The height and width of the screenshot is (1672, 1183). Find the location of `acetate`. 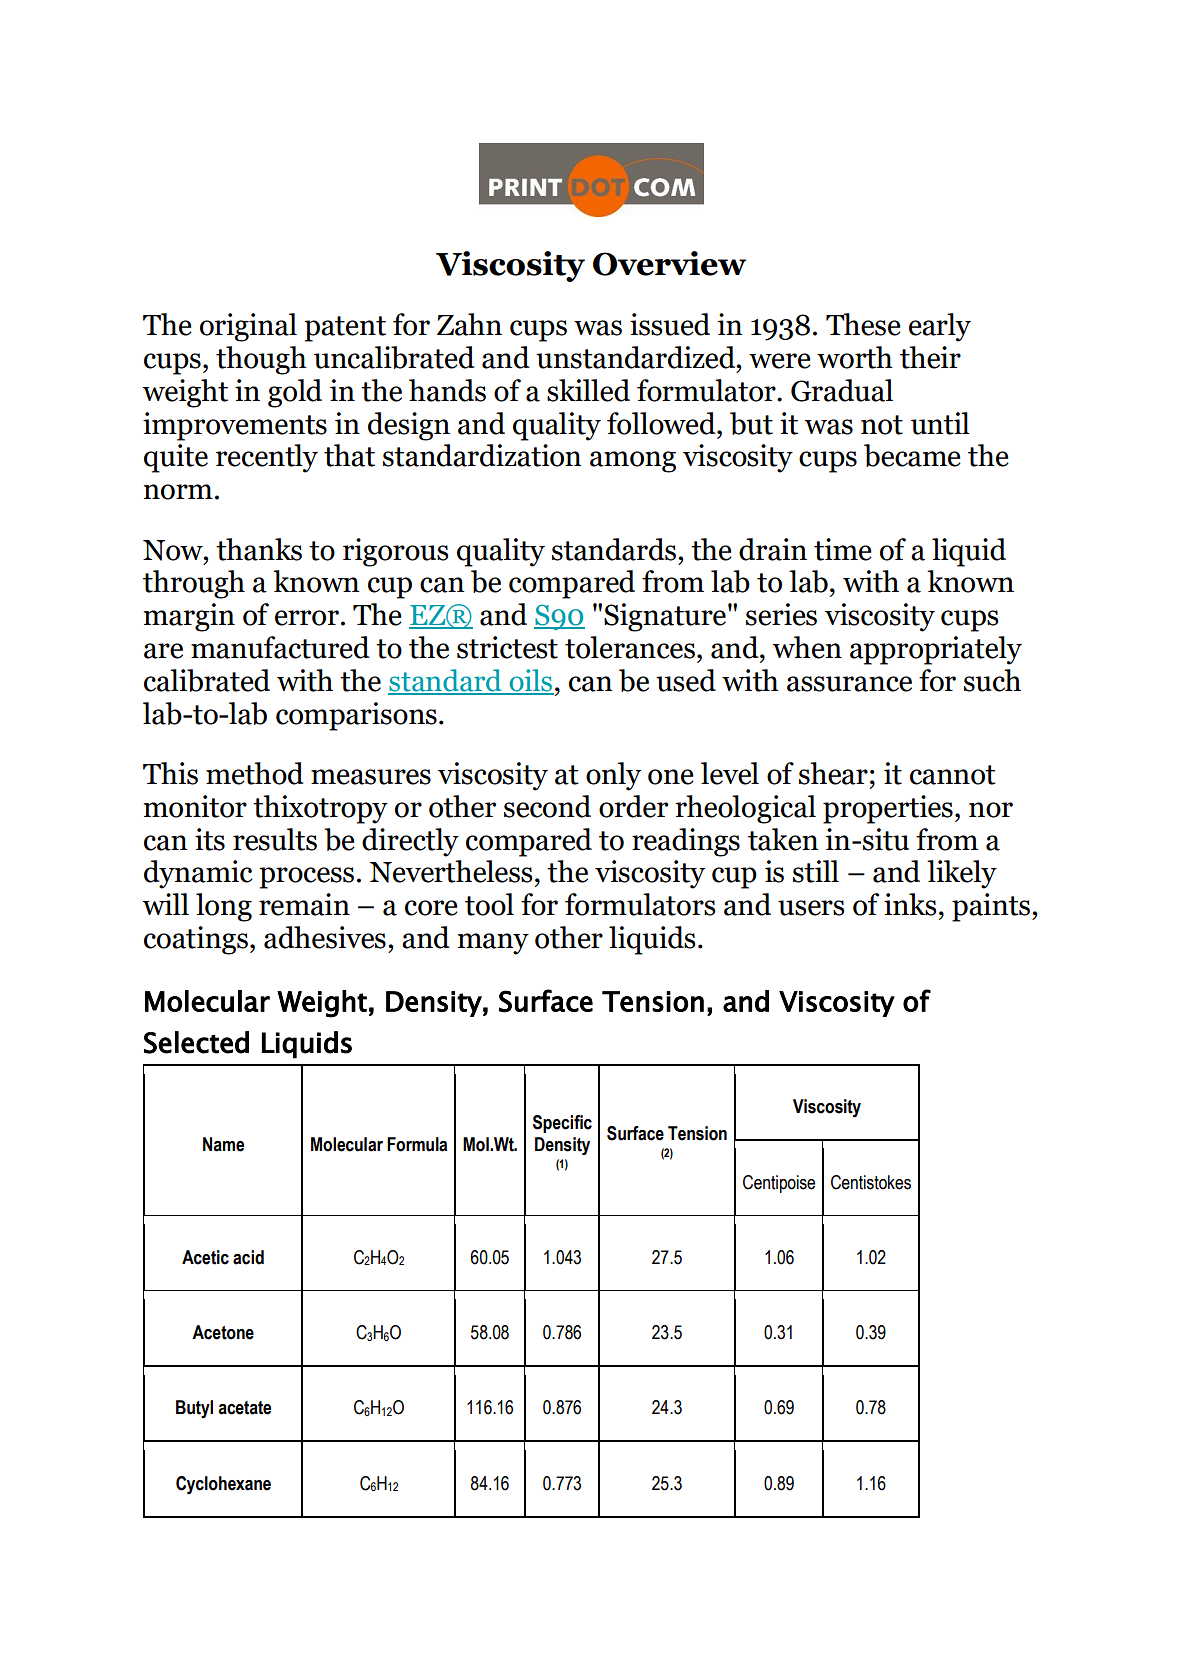

acetate is located at coordinates (244, 1408).
